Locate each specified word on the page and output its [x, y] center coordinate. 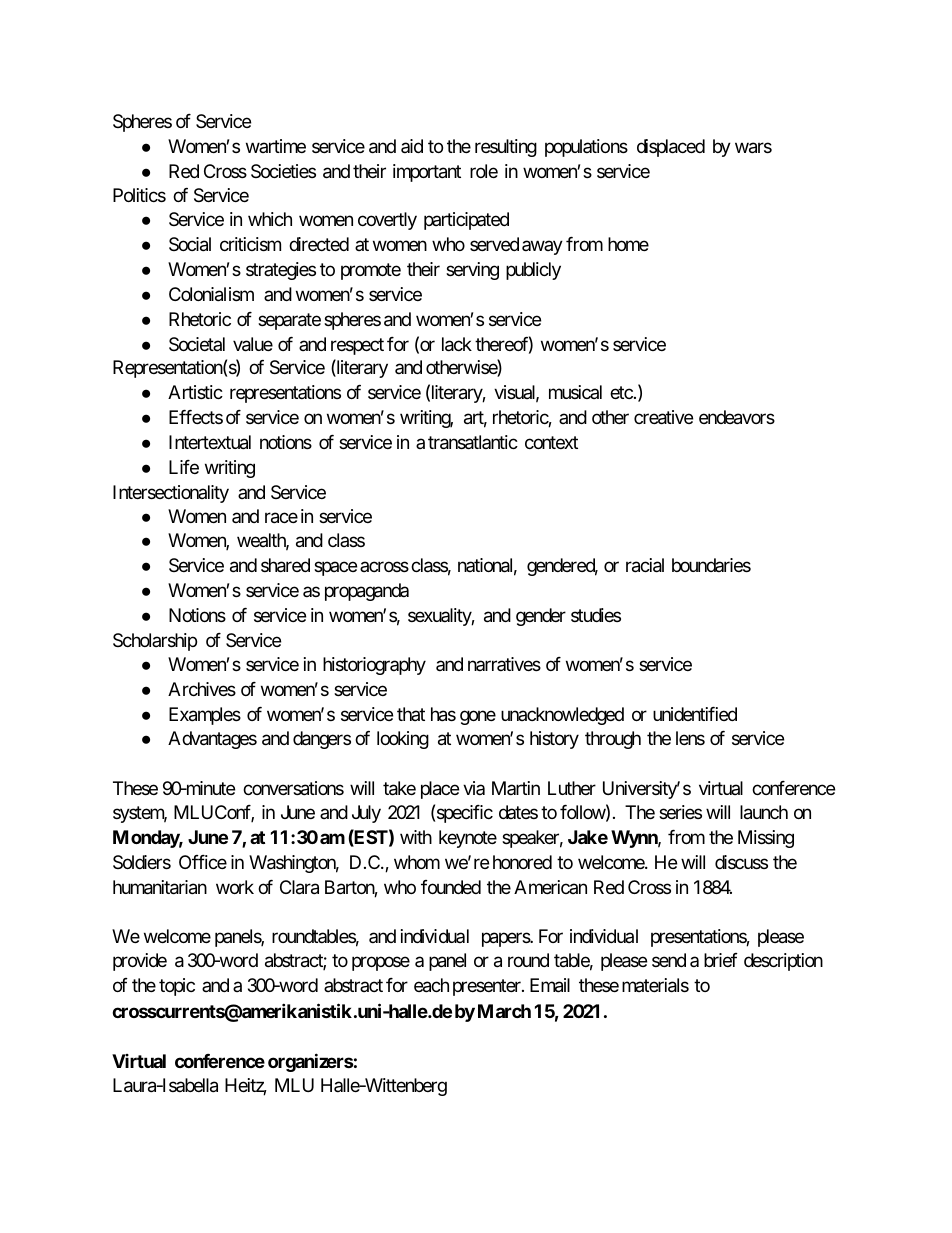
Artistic [195, 392]
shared [285, 565]
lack [457, 344]
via [474, 788]
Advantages [212, 740]
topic [177, 987]
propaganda [367, 592]
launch [764, 812]
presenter [488, 987]
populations [586, 148]
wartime [276, 146]
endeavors [737, 417]
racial [645, 565]
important [427, 173]
